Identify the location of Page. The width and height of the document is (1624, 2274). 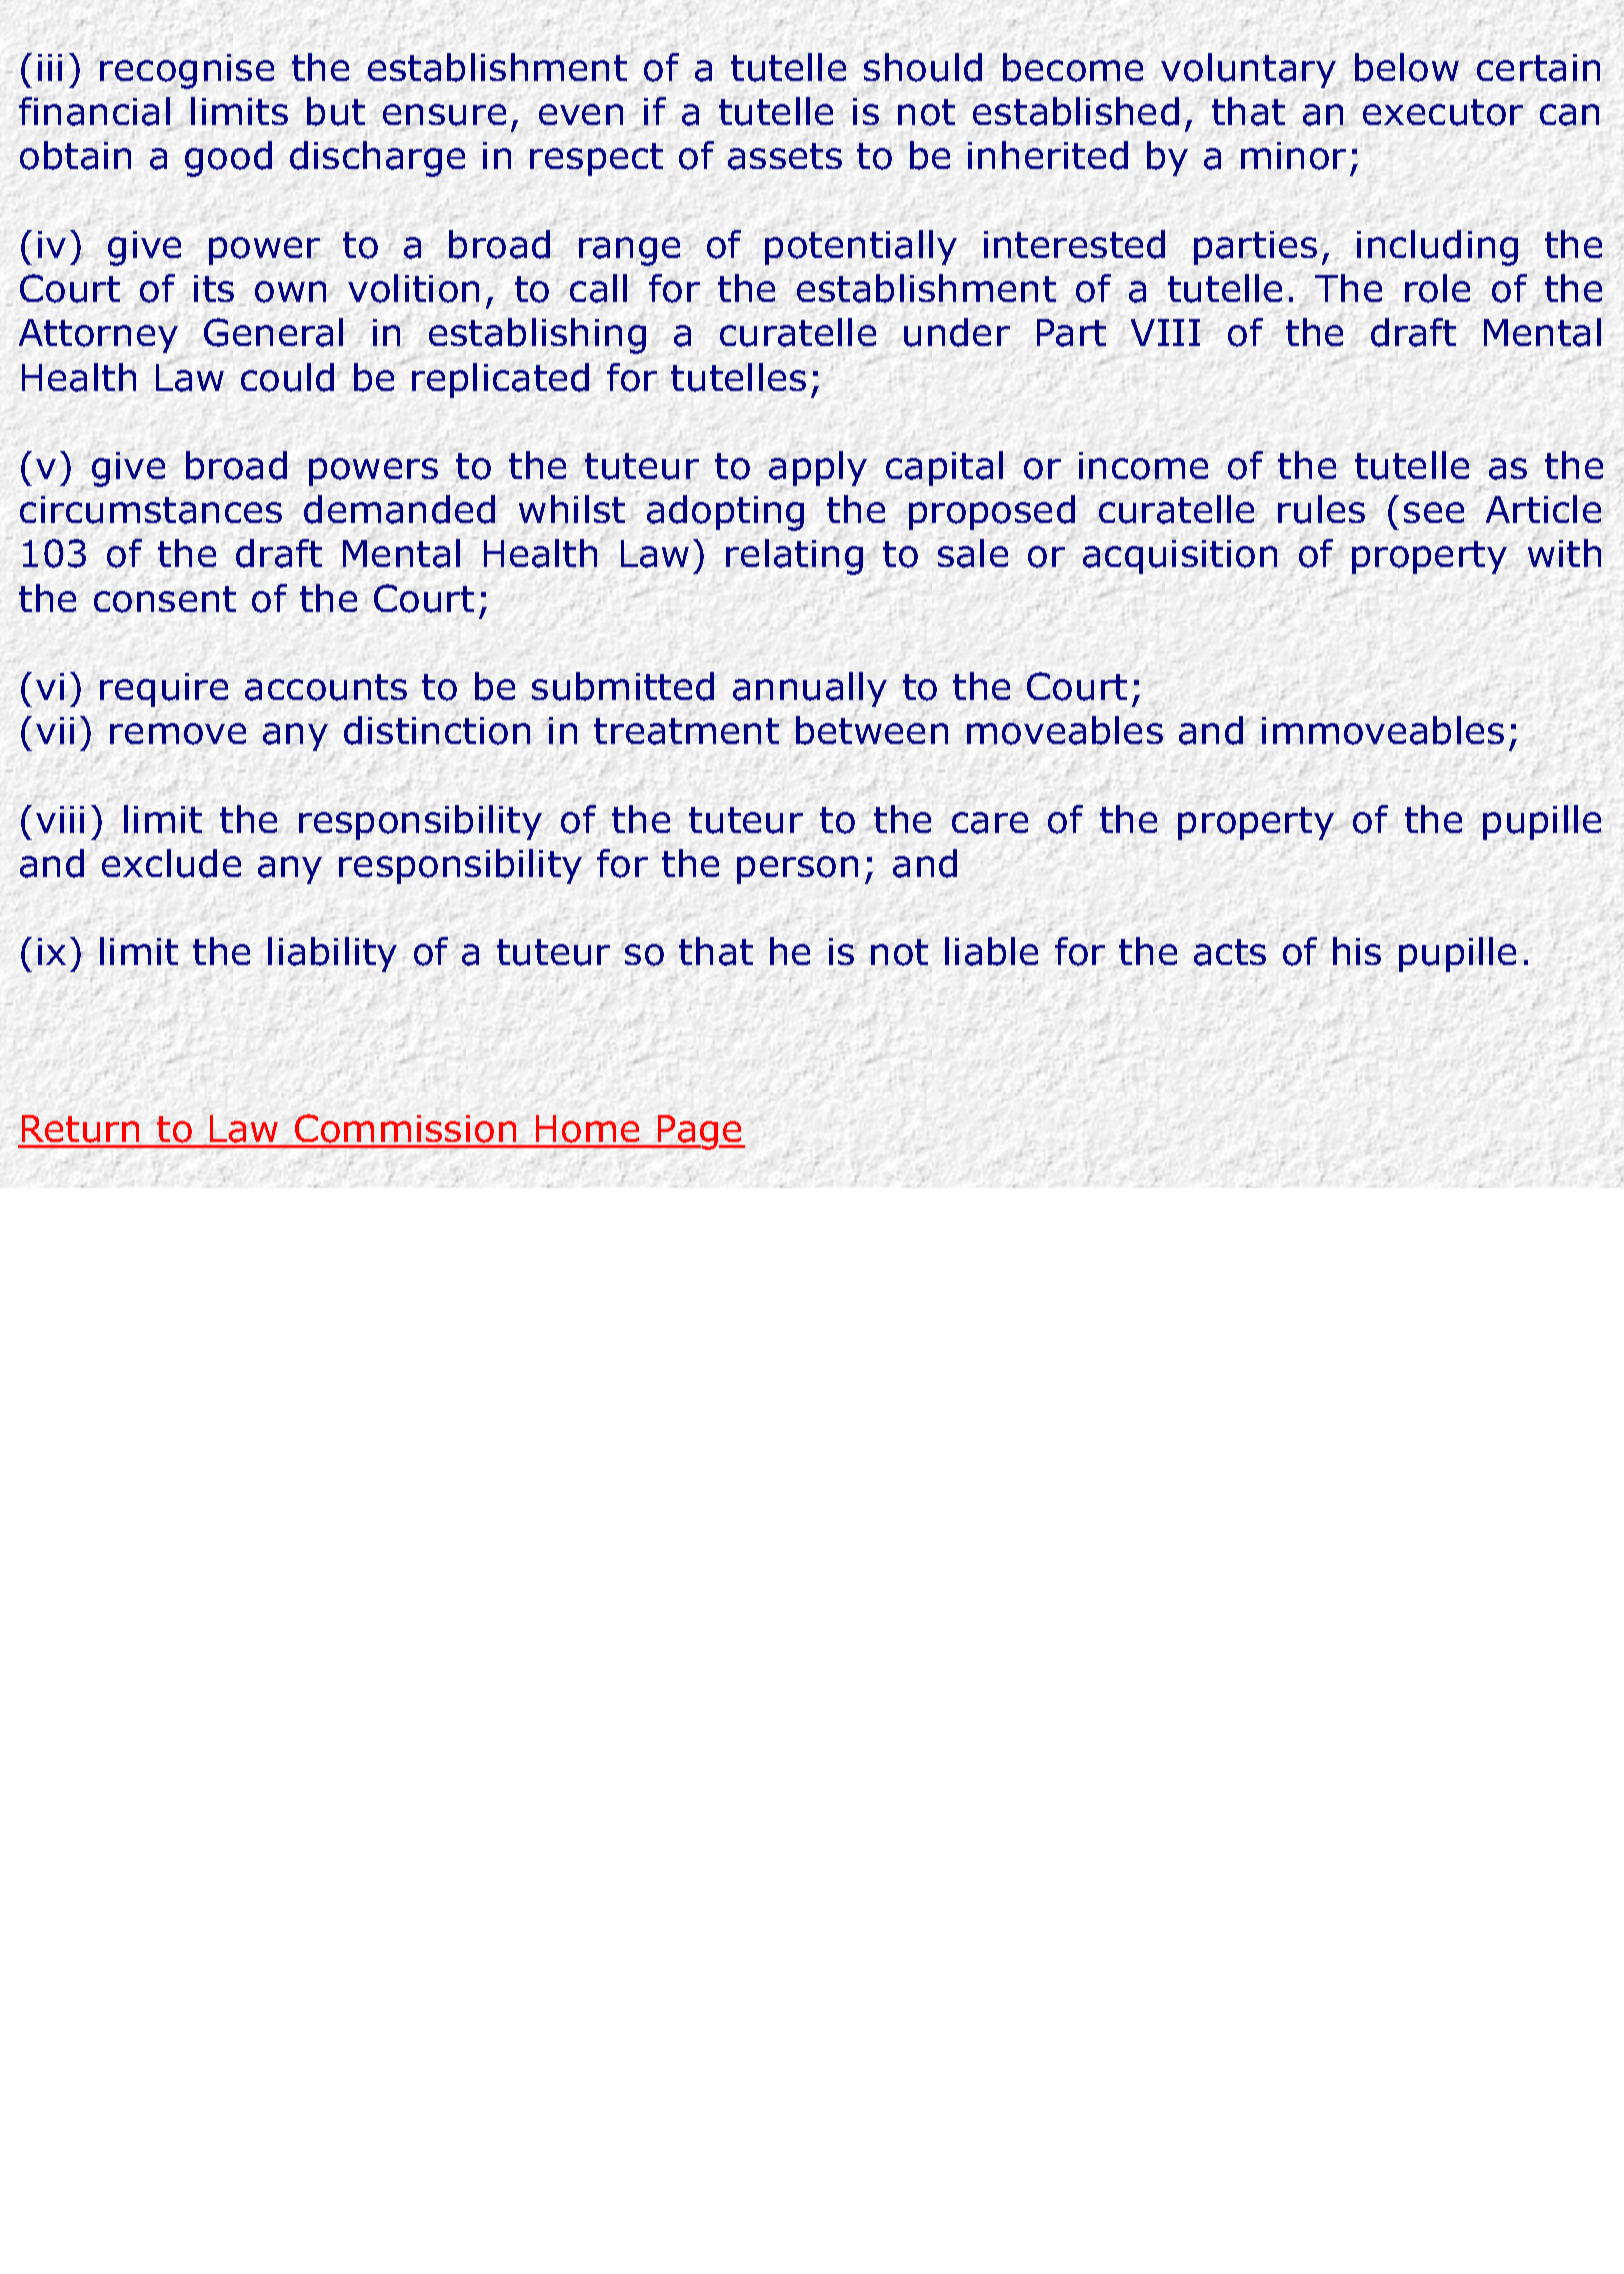
(700, 1132).
